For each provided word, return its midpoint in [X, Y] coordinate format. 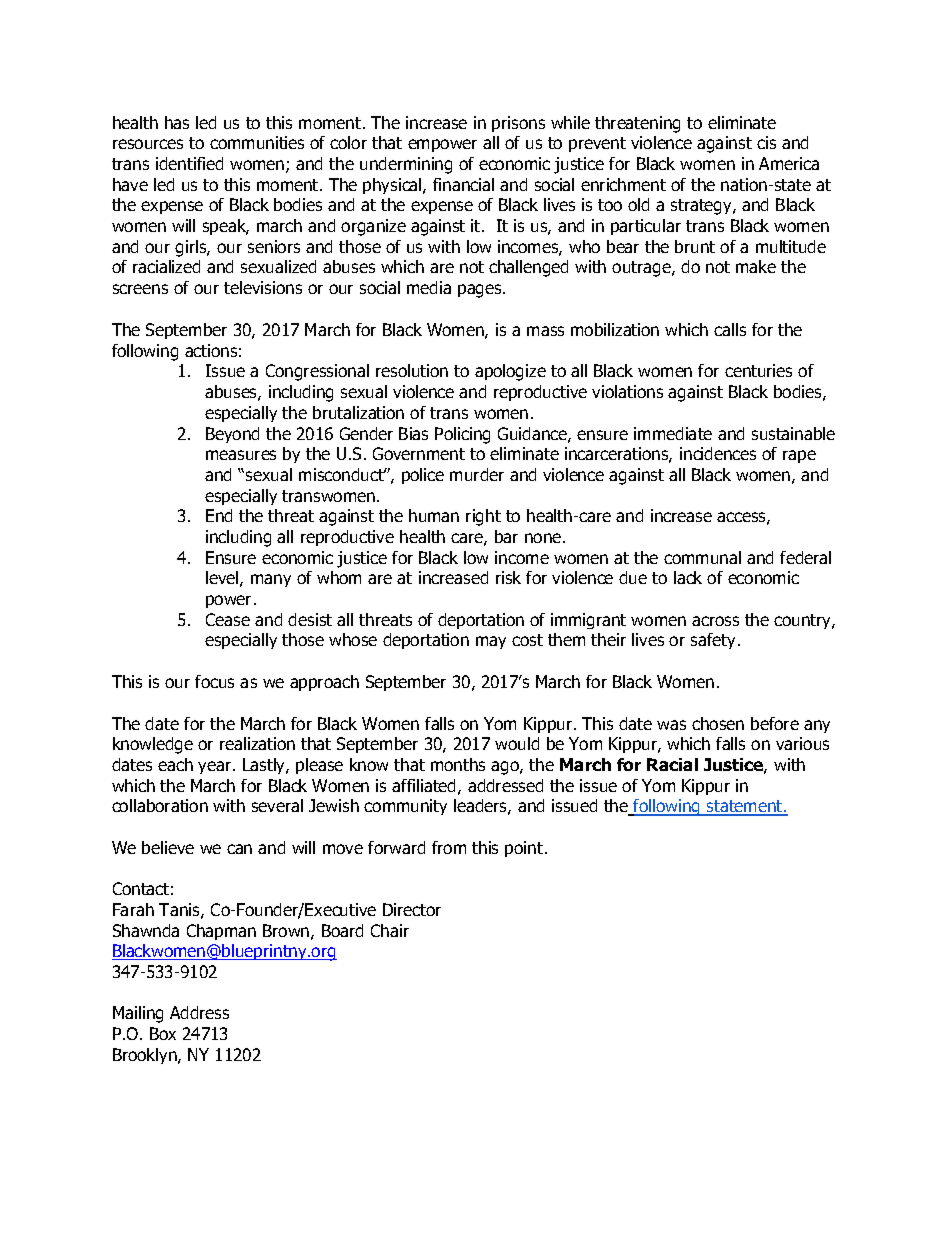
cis [766, 142]
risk [508, 577]
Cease [228, 619]
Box [163, 1033]
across [715, 621]
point [525, 849]
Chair [390, 930]
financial [463, 184]
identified [189, 163]
